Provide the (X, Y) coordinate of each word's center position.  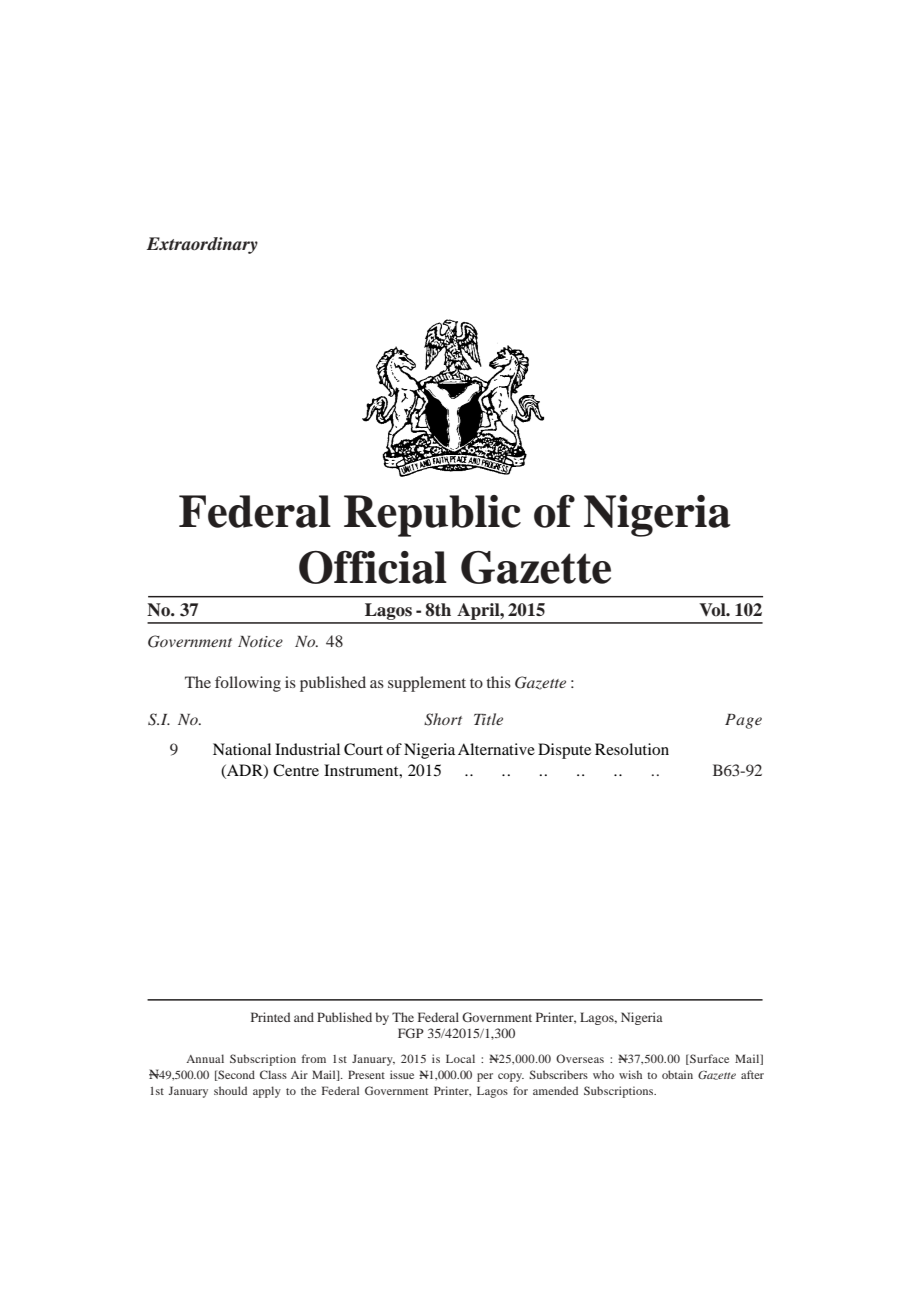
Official (373, 567)
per (485, 1077)
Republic (432, 516)
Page (743, 721)
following (248, 684)
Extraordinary (202, 245)
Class (273, 1074)
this (498, 682)
